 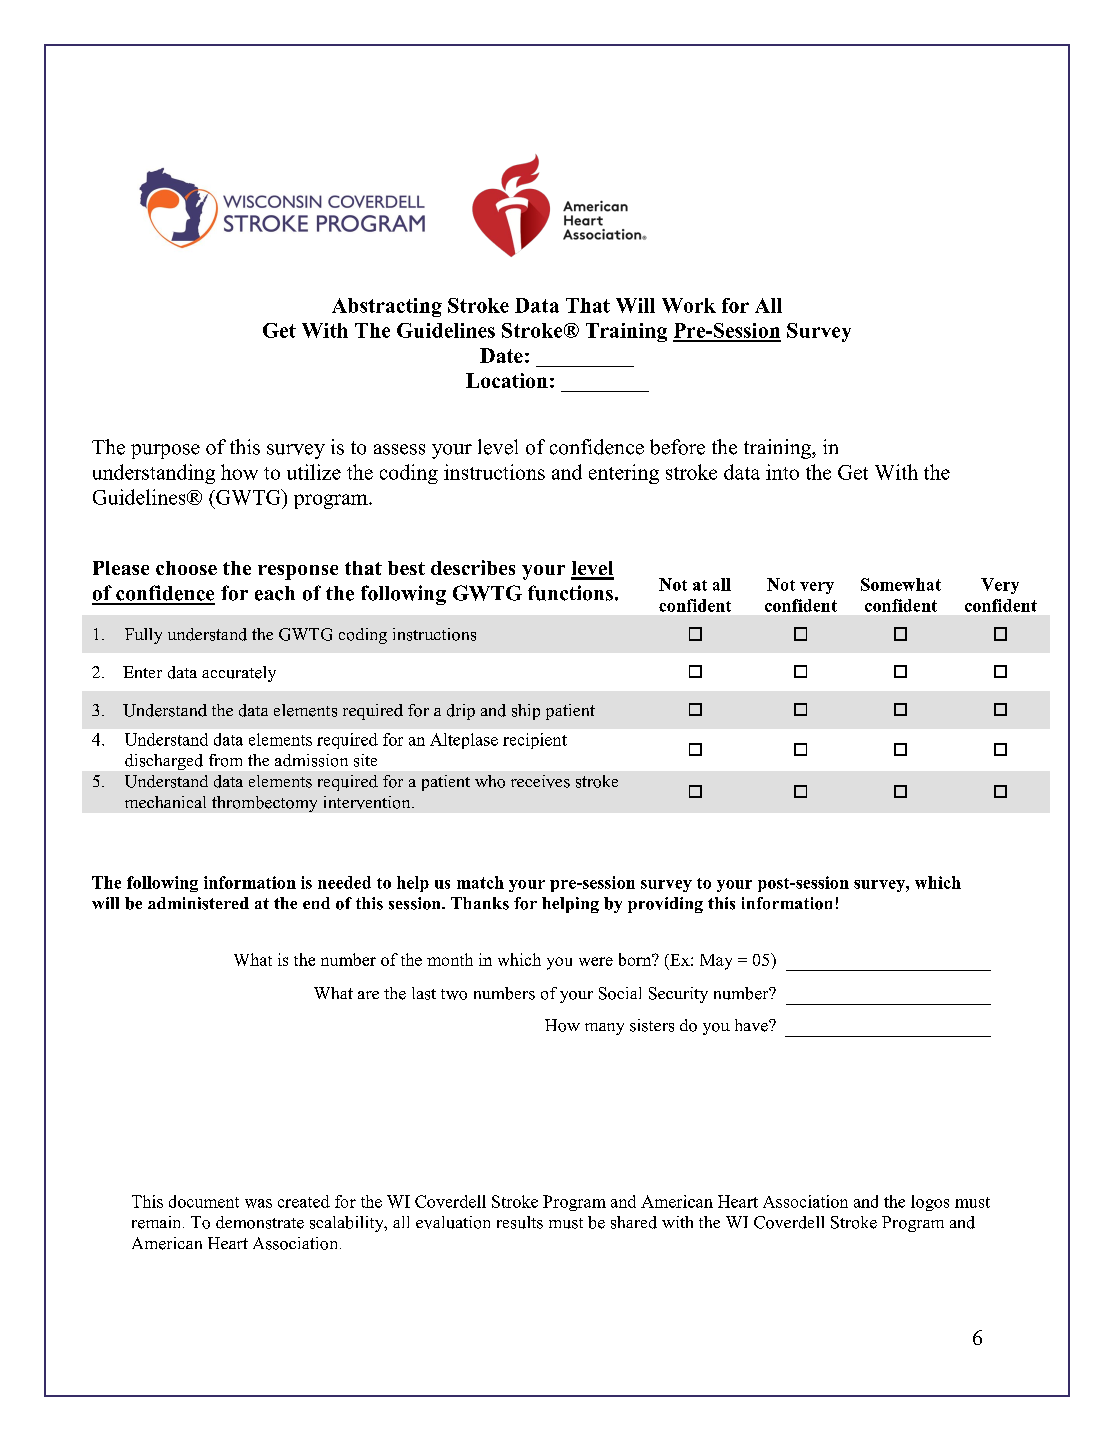 What do you see at coordinates (473, 567) in the image?
I see `describes` at bounding box center [473, 567].
